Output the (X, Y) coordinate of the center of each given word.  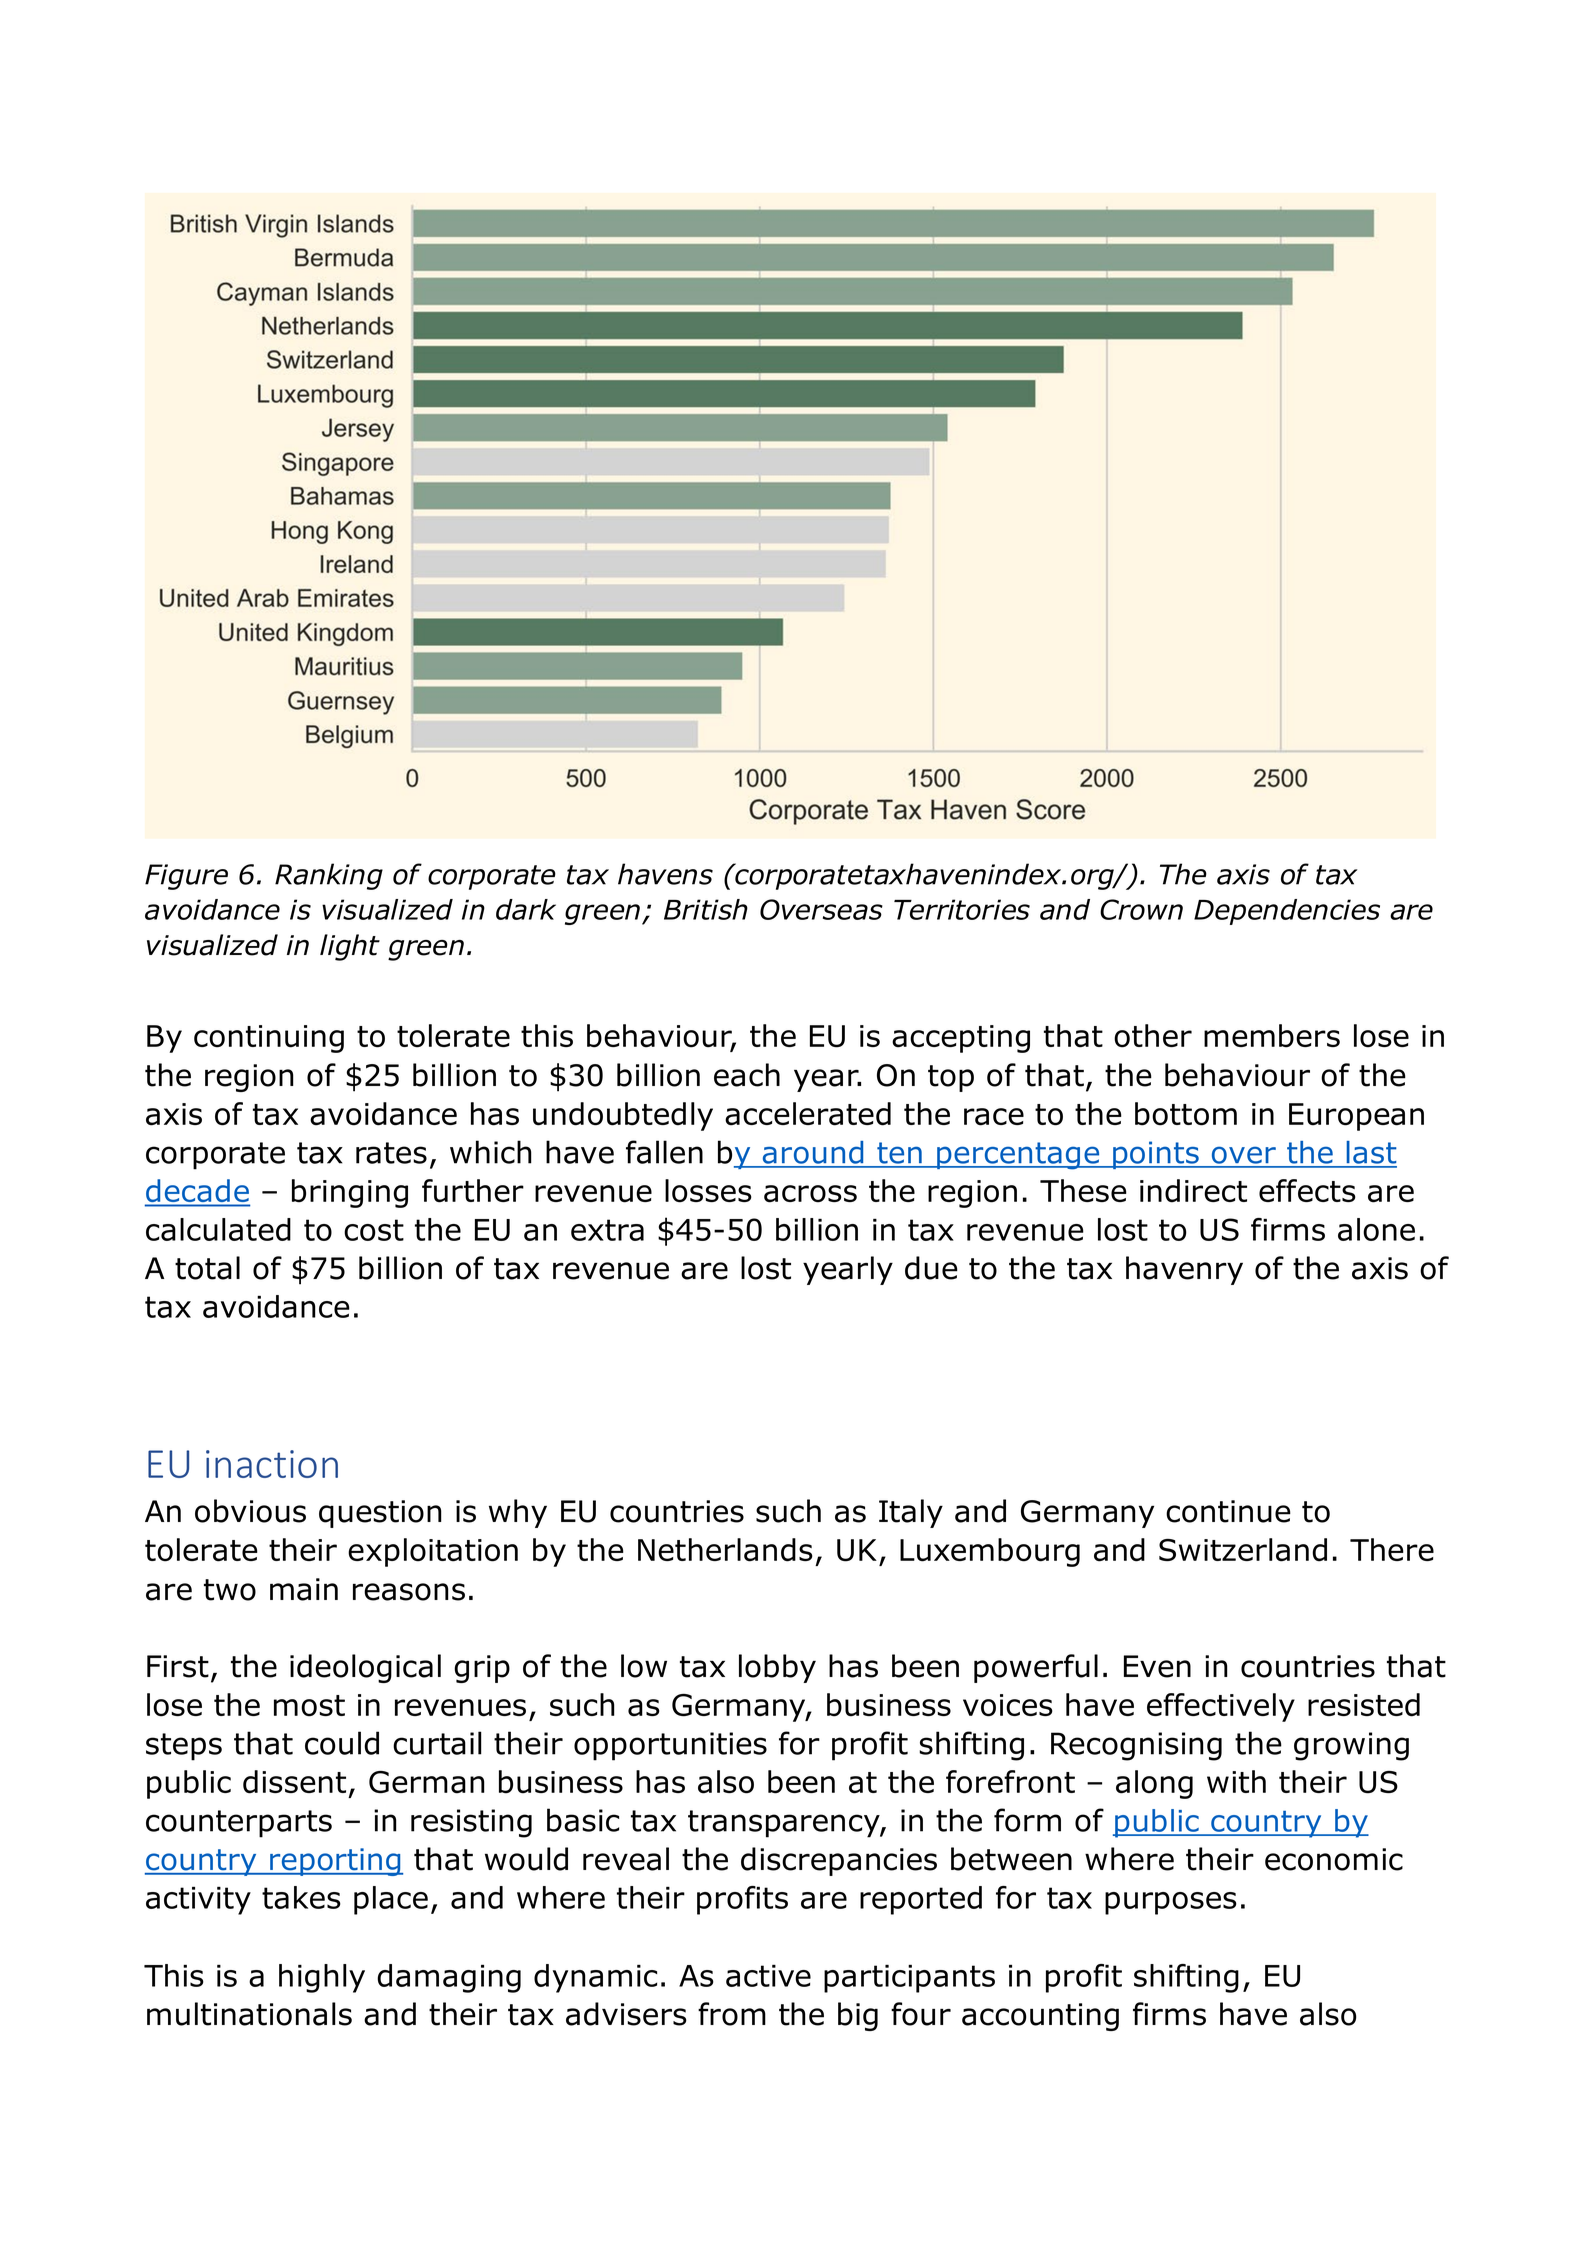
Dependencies (1287, 912)
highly (322, 1978)
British (706, 909)
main (304, 1589)
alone (1376, 1229)
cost (374, 1230)
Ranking (329, 876)
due (931, 1268)
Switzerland (1243, 1550)
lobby (777, 1668)
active (768, 1976)
